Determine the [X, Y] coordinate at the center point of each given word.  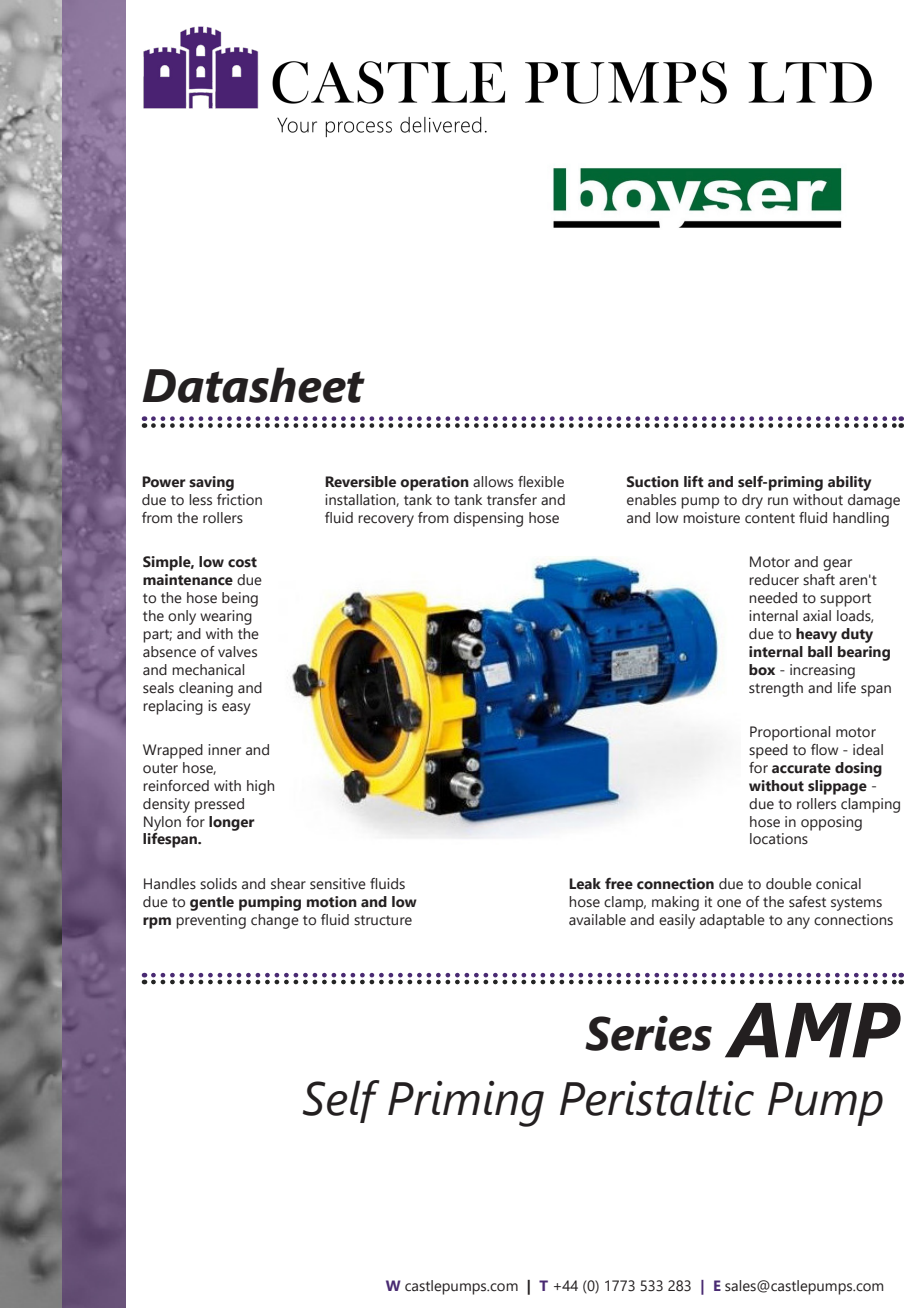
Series [648, 1033]
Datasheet [253, 385]
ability [849, 483]
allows [493, 482]
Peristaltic [657, 1098]
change [275, 921]
